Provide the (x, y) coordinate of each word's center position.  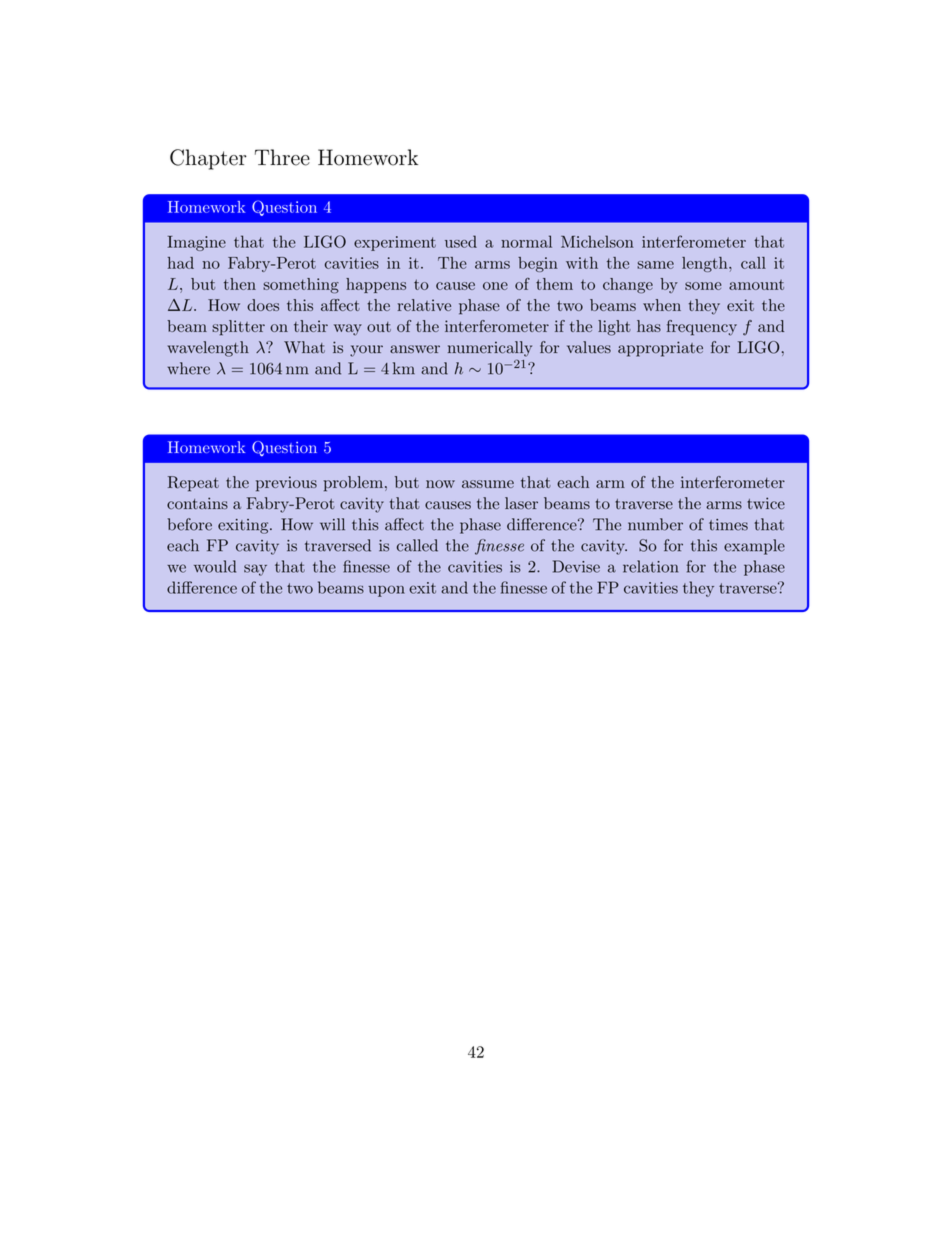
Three (282, 157)
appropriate (660, 349)
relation (650, 566)
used (461, 241)
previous (286, 484)
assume (488, 484)
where (189, 368)
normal (526, 241)
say (255, 570)
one (495, 286)
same (655, 265)
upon (386, 591)
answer (415, 349)
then (240, 284)
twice (766, 503)
